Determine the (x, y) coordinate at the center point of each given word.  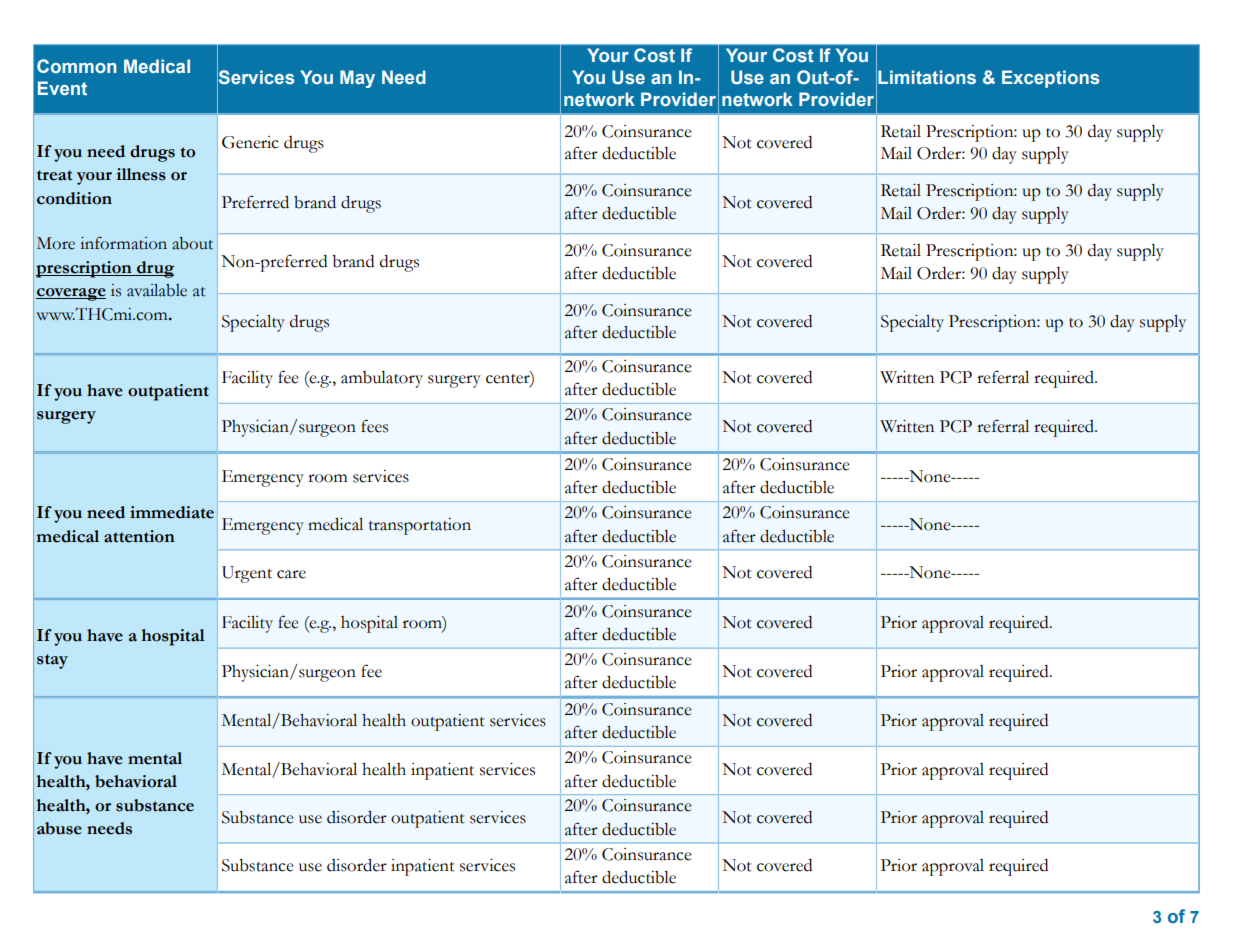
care (291, 574)
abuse (59, 828)
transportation (420, 526)
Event (62, 88)
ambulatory (382, 379)
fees (374, 426)
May (357, 79)
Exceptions (1050, 79)
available (157, 290)
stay (52, 661)
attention (139, 536)
